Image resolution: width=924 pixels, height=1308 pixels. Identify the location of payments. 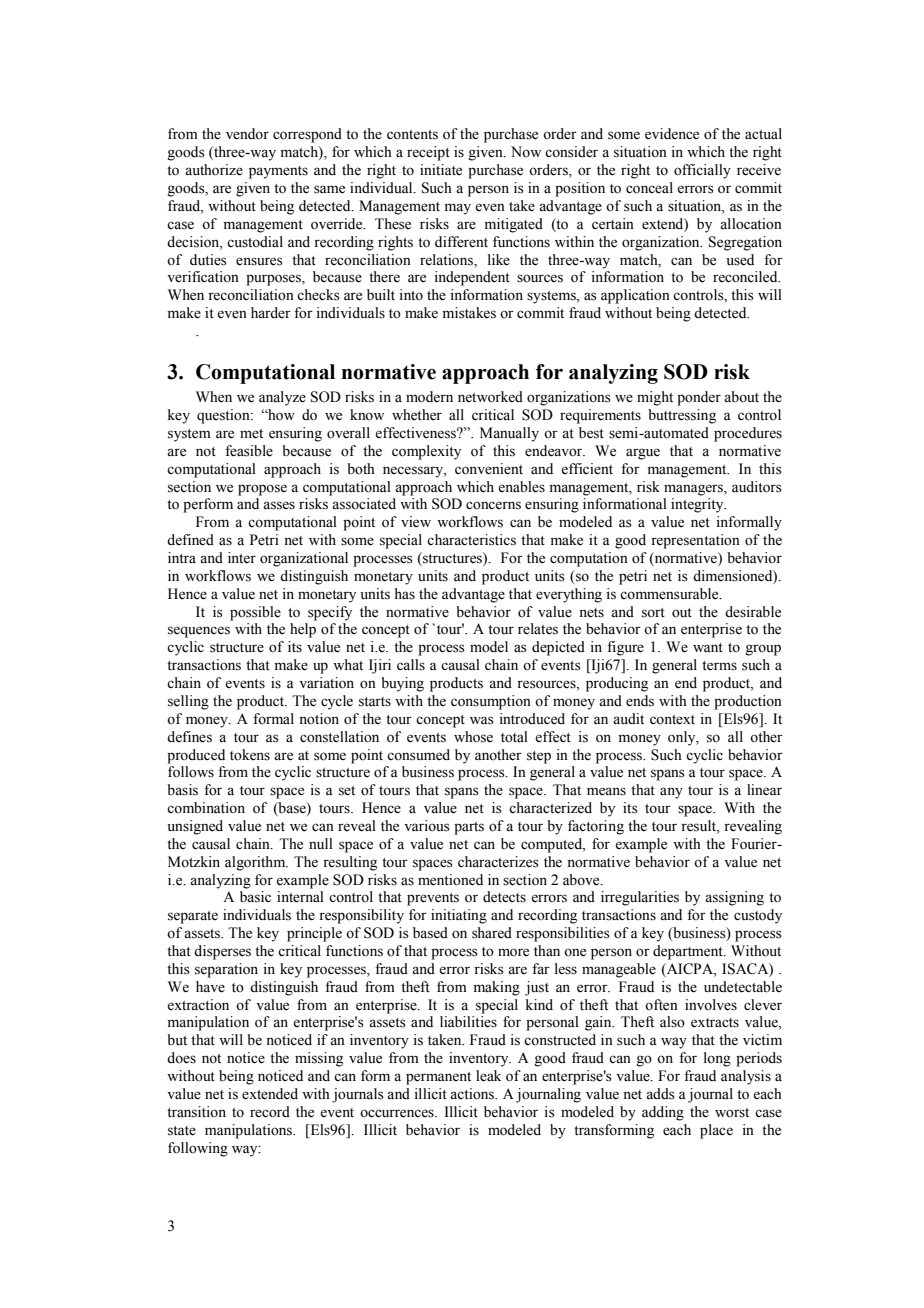
(278, 172).
